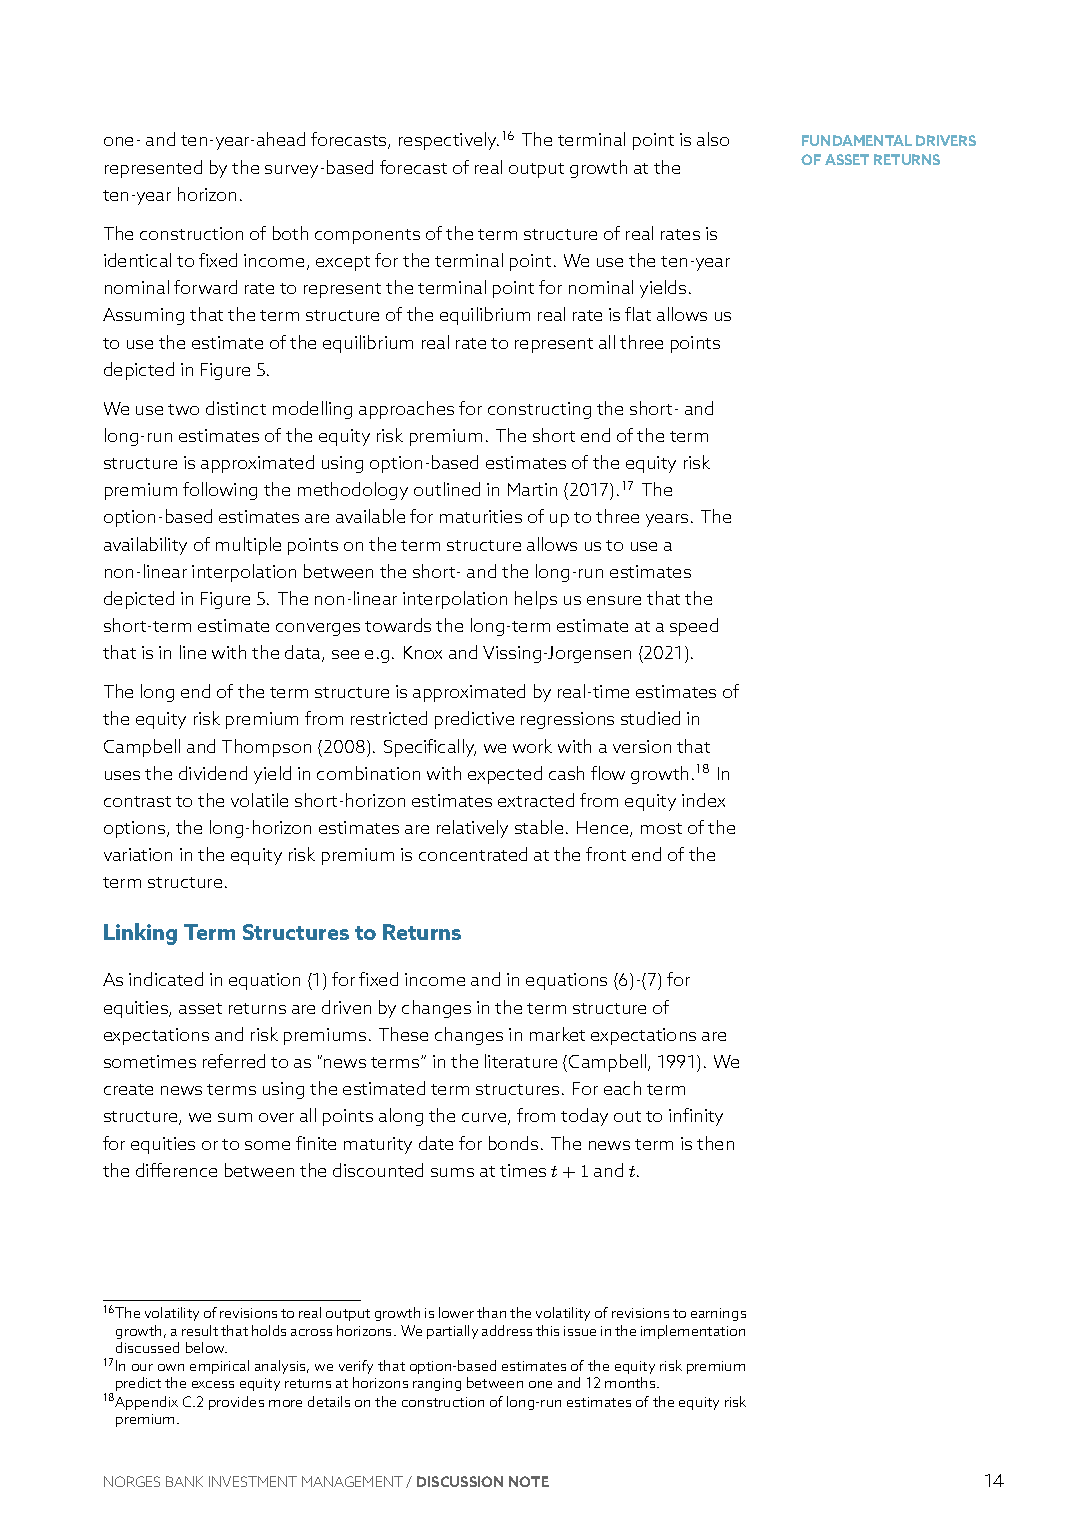  I want to click on FUNDAMENTAL, so click(857, 140).
